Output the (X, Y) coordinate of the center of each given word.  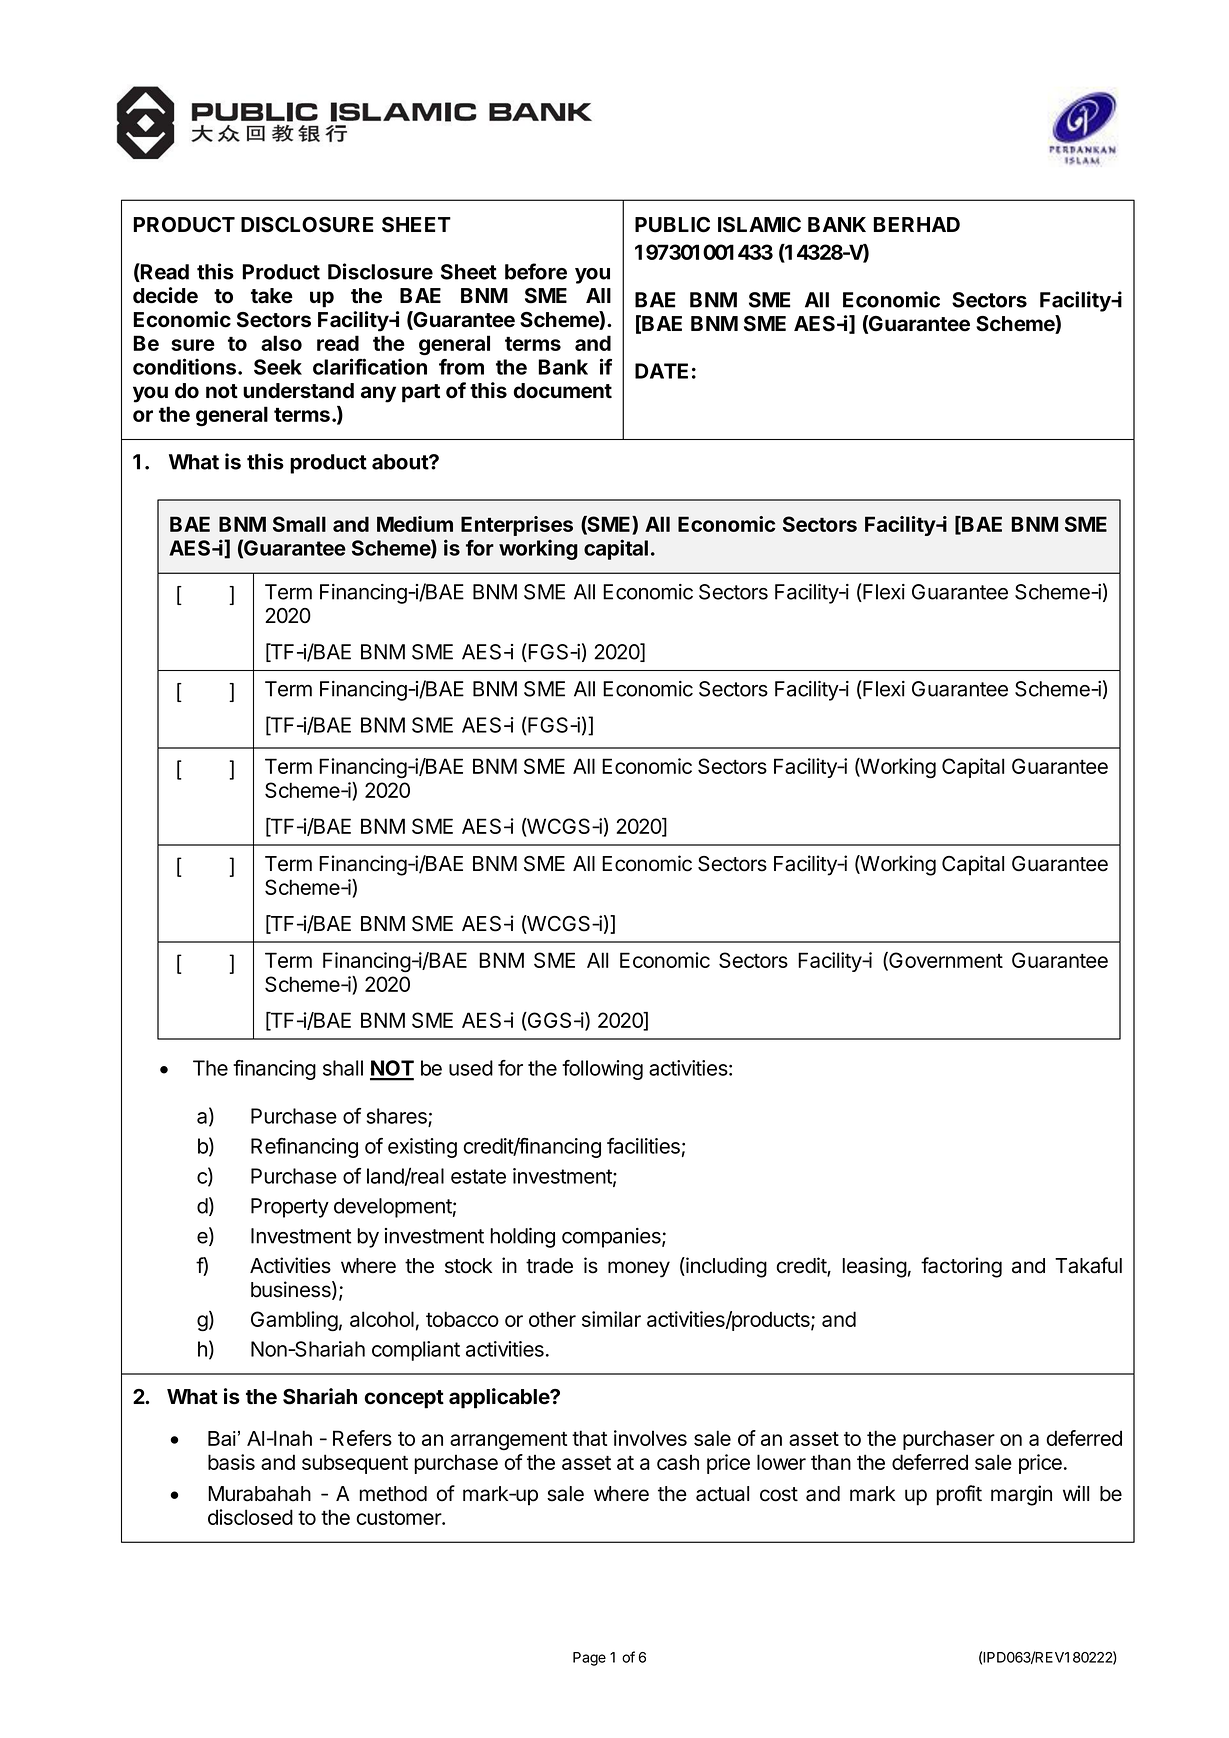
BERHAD (917, 224)
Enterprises (517, 526)
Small (299, 524)
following (602, 1070)
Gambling (294, 1321)
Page (589, 1659)
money (639, 1269)
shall (343, 1068)
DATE (661, 371)
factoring (961, 1267)
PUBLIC (672, 225)
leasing (875, 1267)
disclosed (250, 1517)
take (272, 296)
